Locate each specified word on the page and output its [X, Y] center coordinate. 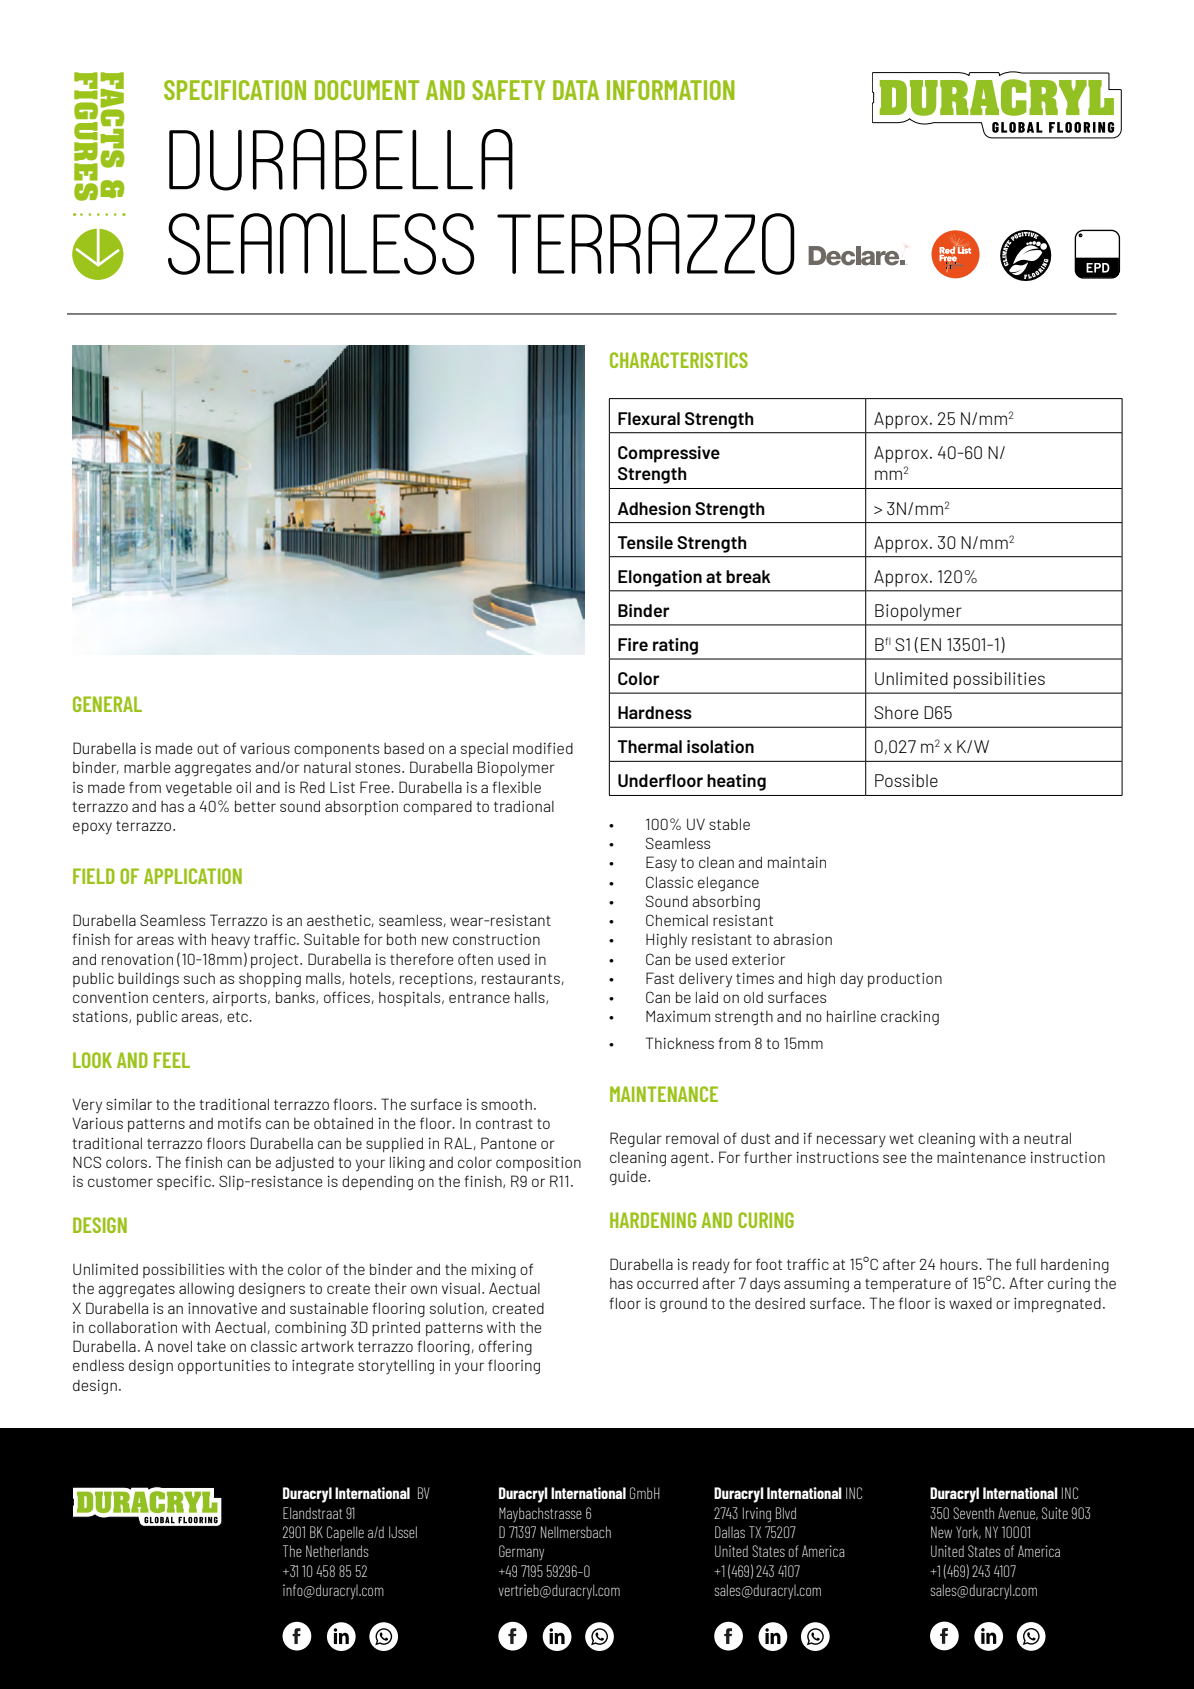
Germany [521, 1552]
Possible [906, 780]
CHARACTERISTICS [679, 360]
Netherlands [337, 1551]
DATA [576, 90]
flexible [516, 787]
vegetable [199, 789]
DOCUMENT [367, 90]
